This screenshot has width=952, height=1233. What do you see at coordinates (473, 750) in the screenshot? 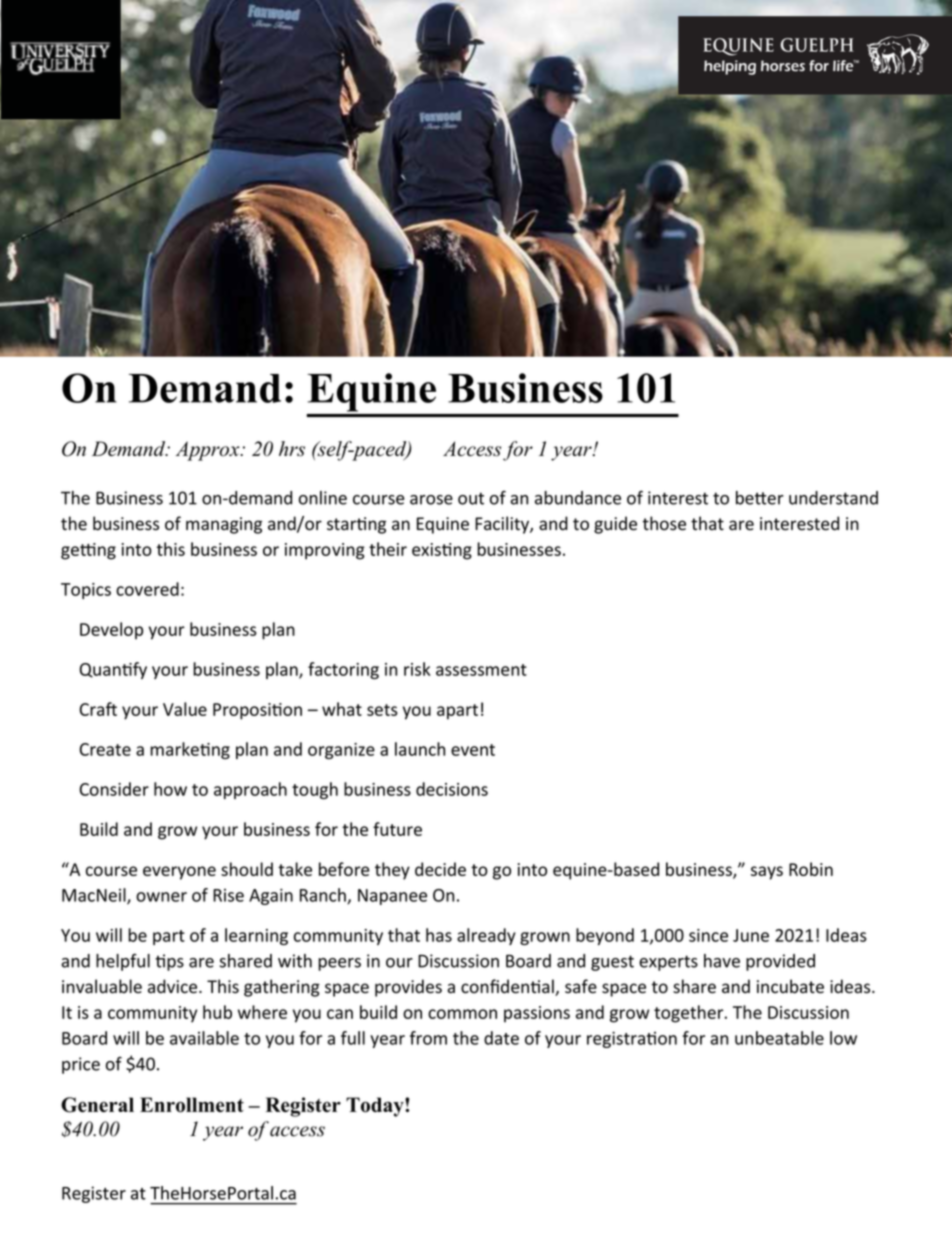
I see `event` at bounding box center [473, 750].
